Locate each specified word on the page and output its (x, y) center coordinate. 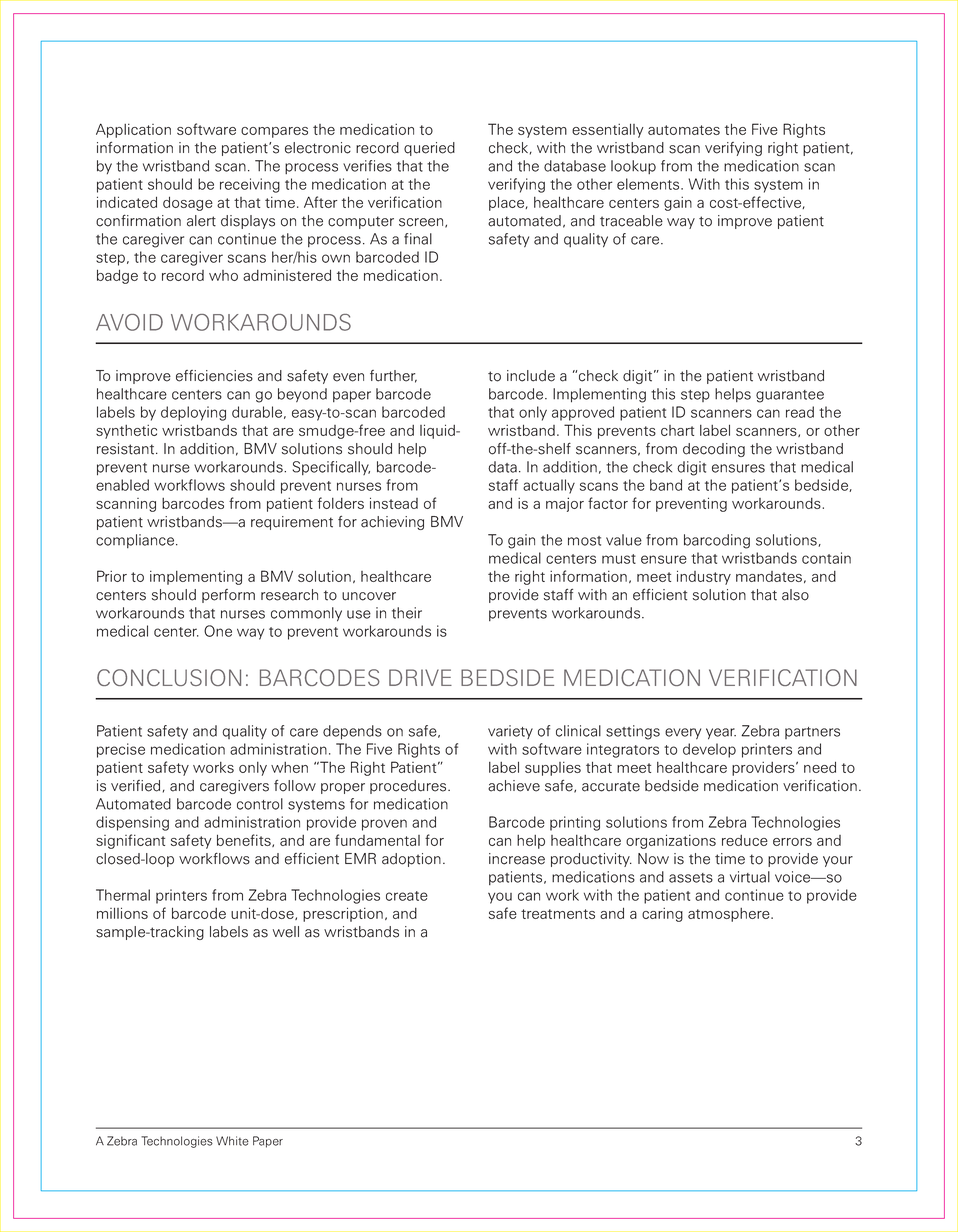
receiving (250, 185)
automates (684, 130)
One (218, 631)
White (232, 1141)
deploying (193, 413)
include (531, 376)
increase (517, 859)
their (407, 613)
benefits (245, 840)
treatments (558, 914)
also (795, 595)
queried (429, 149)
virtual (750, 877)
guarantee (790, 396)
